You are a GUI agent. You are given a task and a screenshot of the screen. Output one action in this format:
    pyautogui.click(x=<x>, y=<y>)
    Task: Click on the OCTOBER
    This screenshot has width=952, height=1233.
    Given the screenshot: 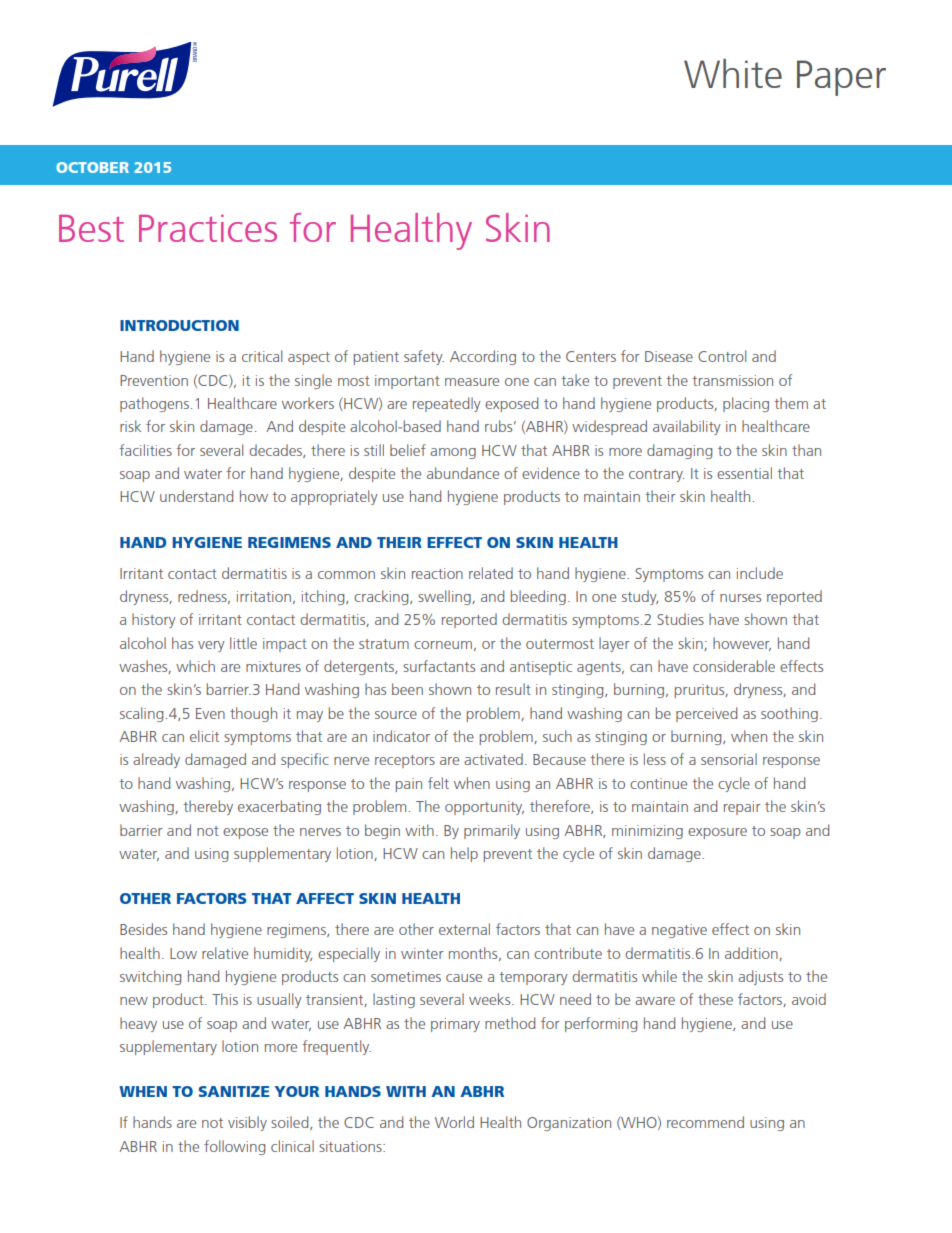 What is the action you would take?
    pyautogui.click(x=92, y=167)
